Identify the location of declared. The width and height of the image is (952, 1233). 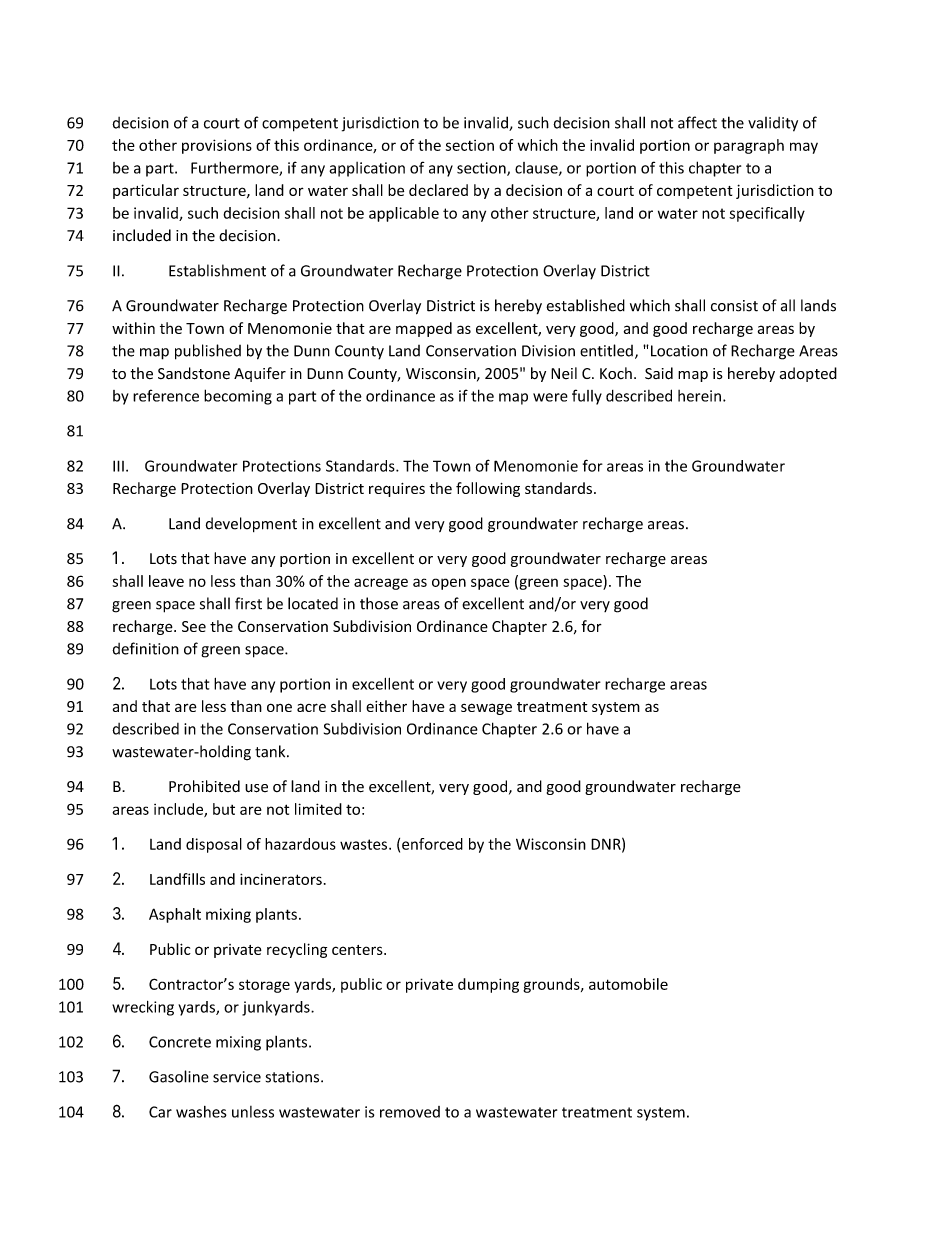
(438, 190).
